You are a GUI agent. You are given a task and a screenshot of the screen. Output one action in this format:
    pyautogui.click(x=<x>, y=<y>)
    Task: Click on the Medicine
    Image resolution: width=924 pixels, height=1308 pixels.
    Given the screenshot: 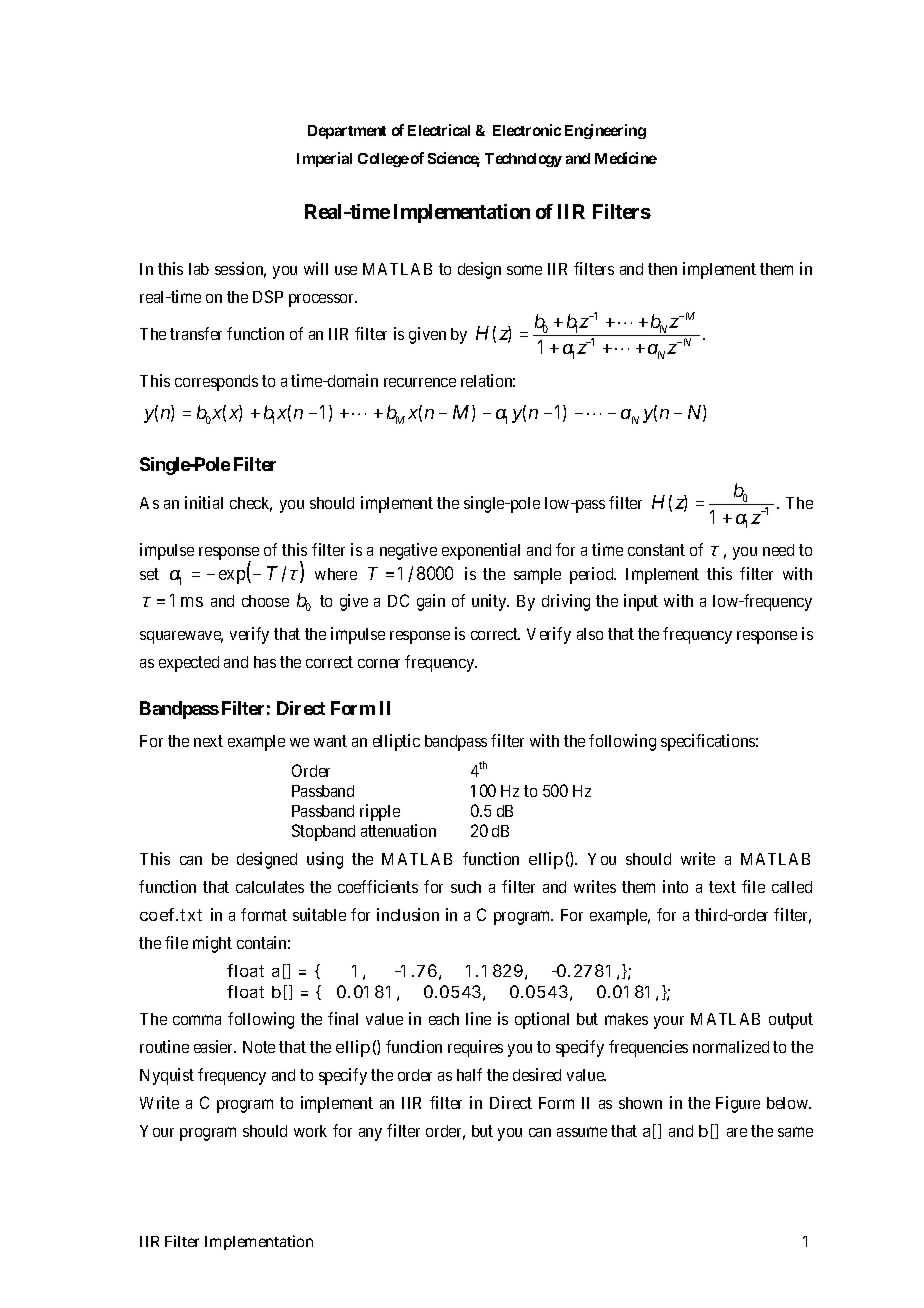 What is the action you would take?
    pyautogui.click(x=626, y=158)
